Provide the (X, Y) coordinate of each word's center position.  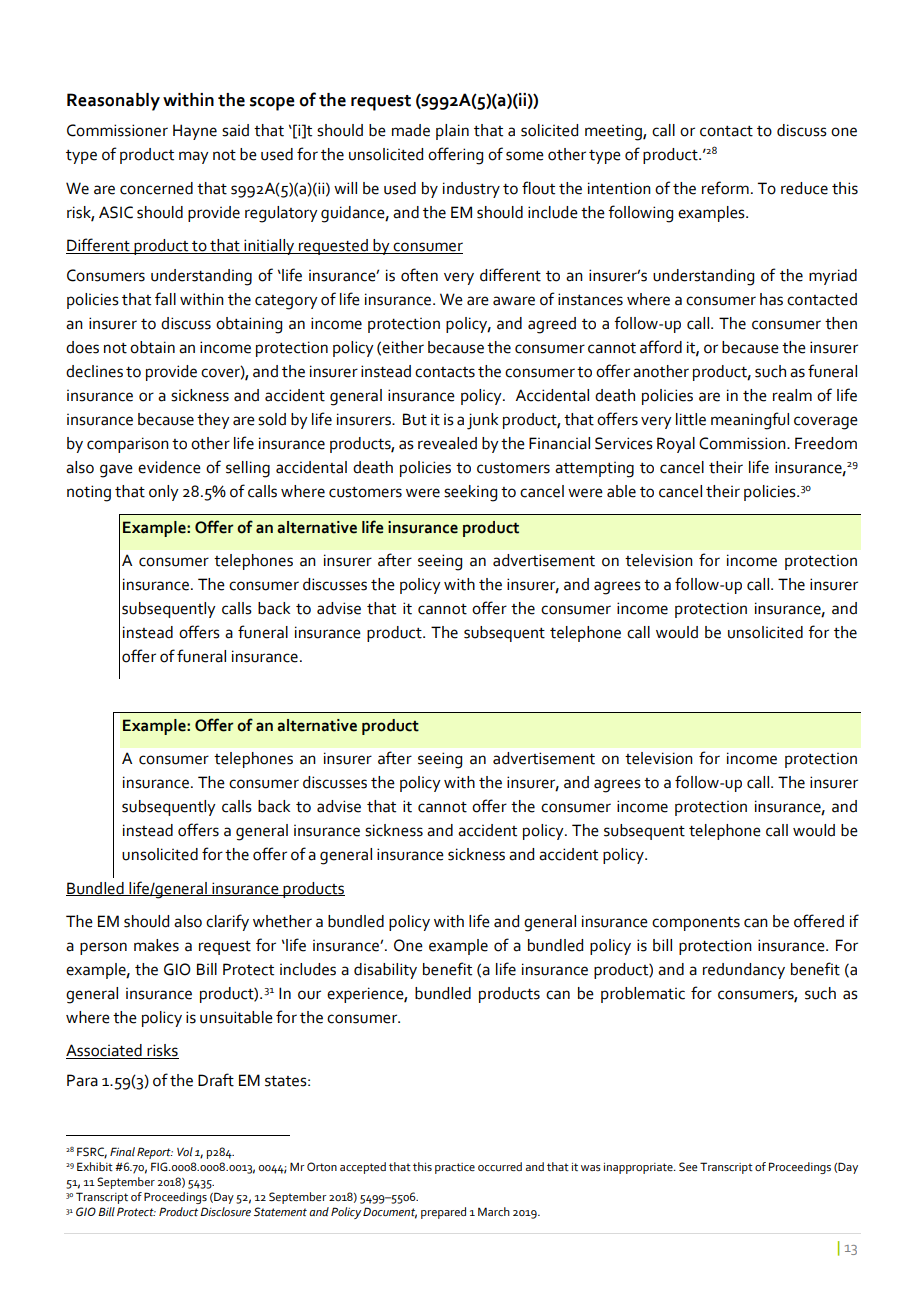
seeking (470, 493)
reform (725, 188)
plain (452, 132)
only (164, 493)
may (194, 157)
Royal (676, 445)
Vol (185, 1151)
